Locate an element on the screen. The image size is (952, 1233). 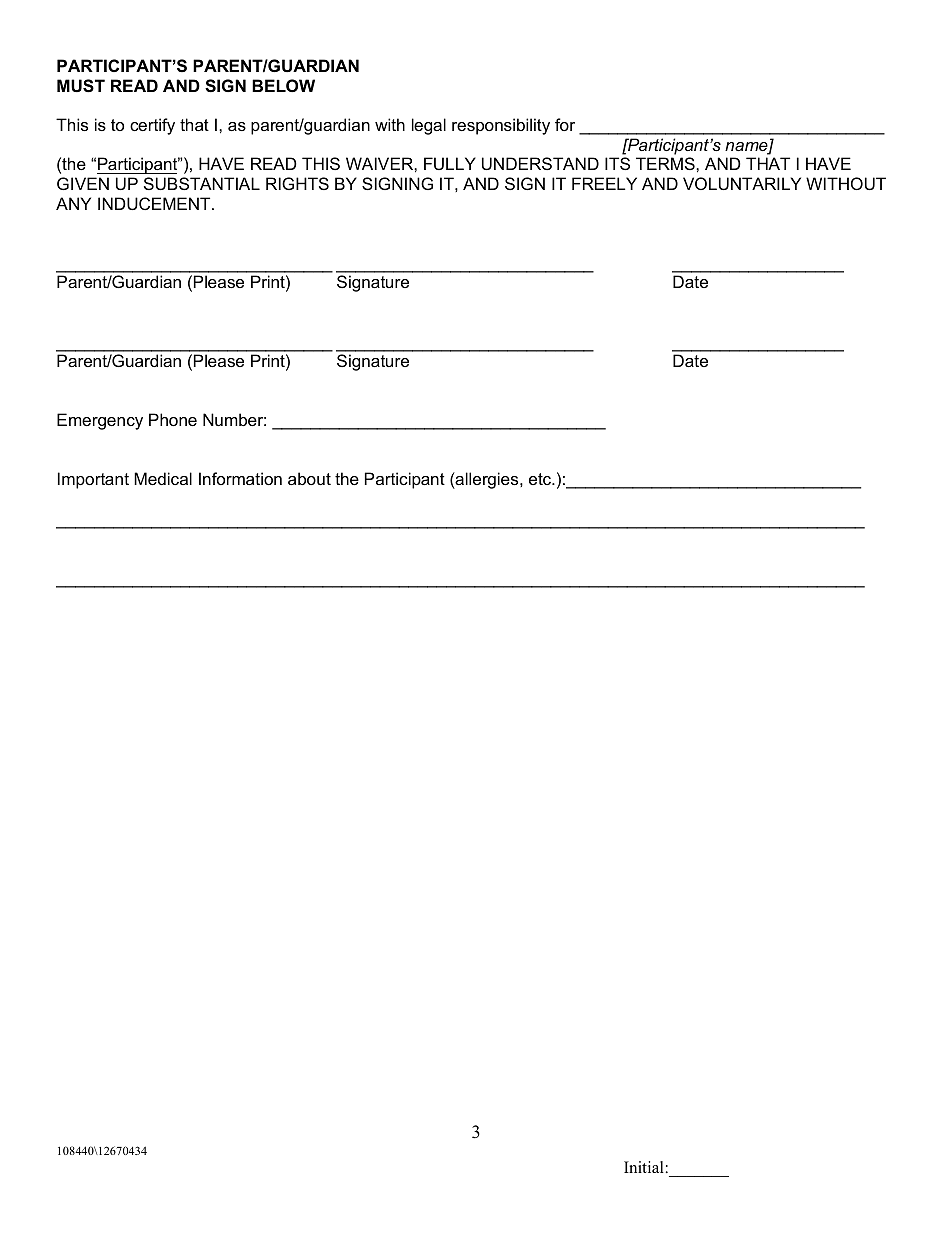
FREELY is located at coordinates (604, 183).
